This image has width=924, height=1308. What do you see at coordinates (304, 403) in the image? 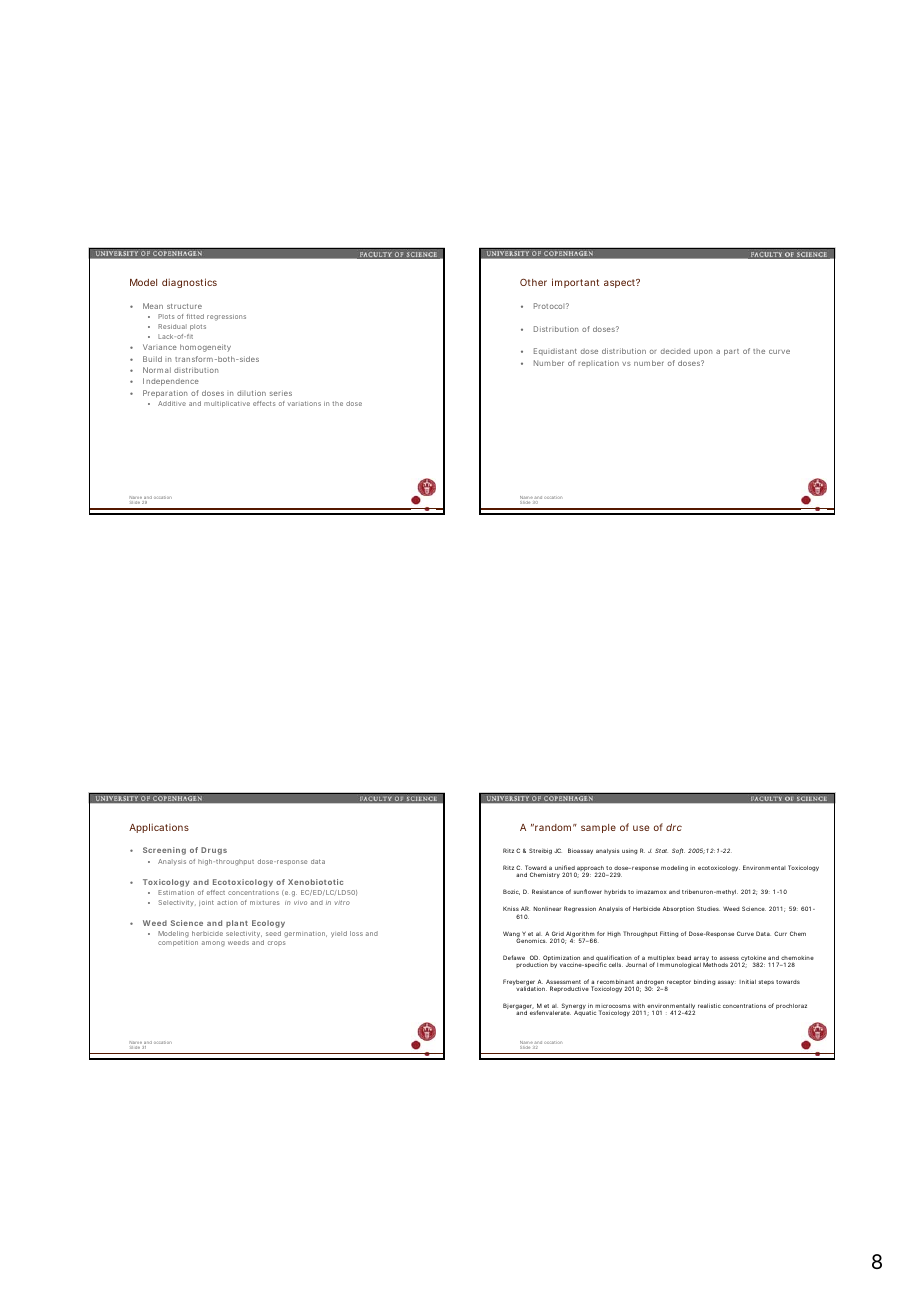
I see `variations` at bounding box center [304, 403].
